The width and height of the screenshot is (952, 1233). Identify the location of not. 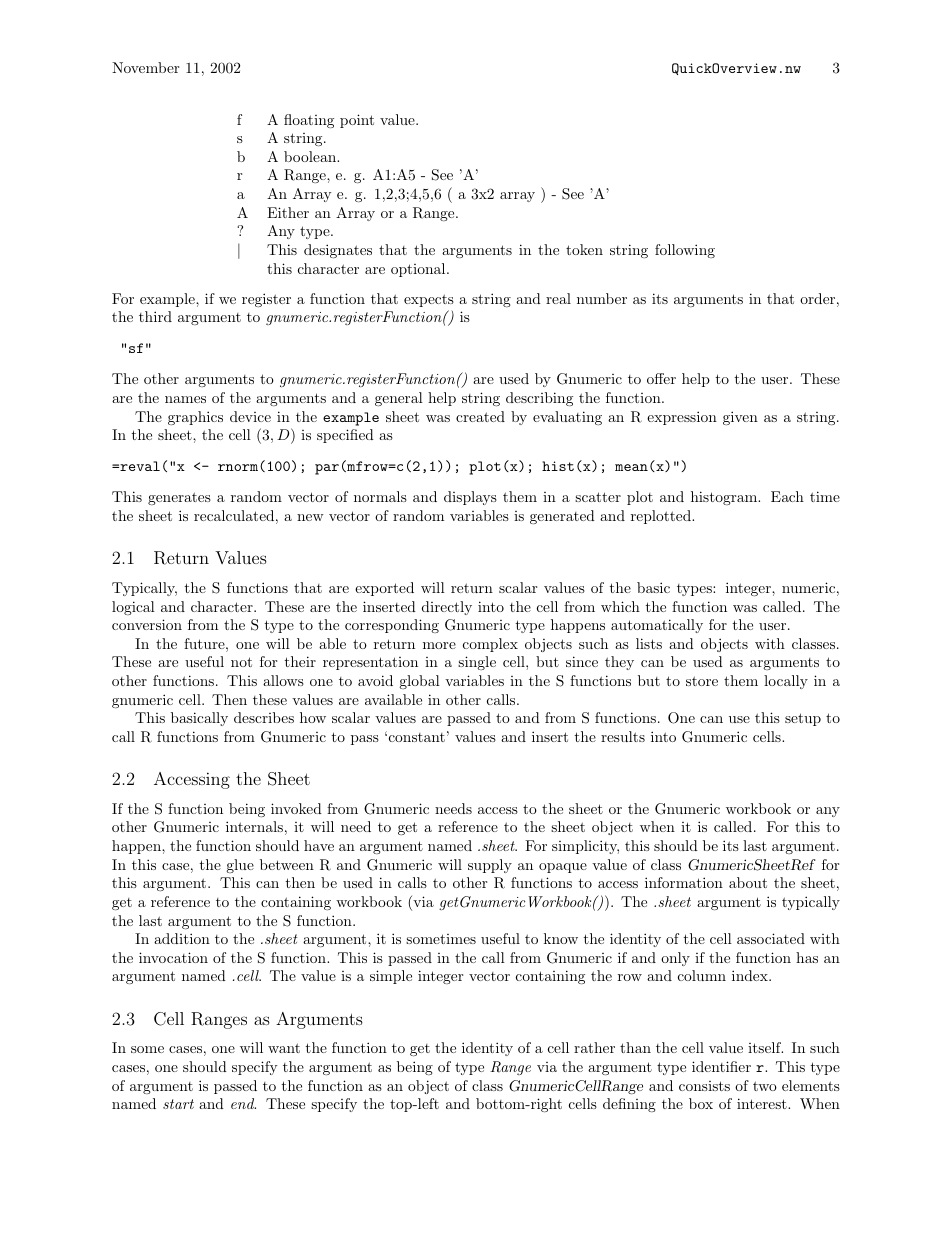
(241, 662).
